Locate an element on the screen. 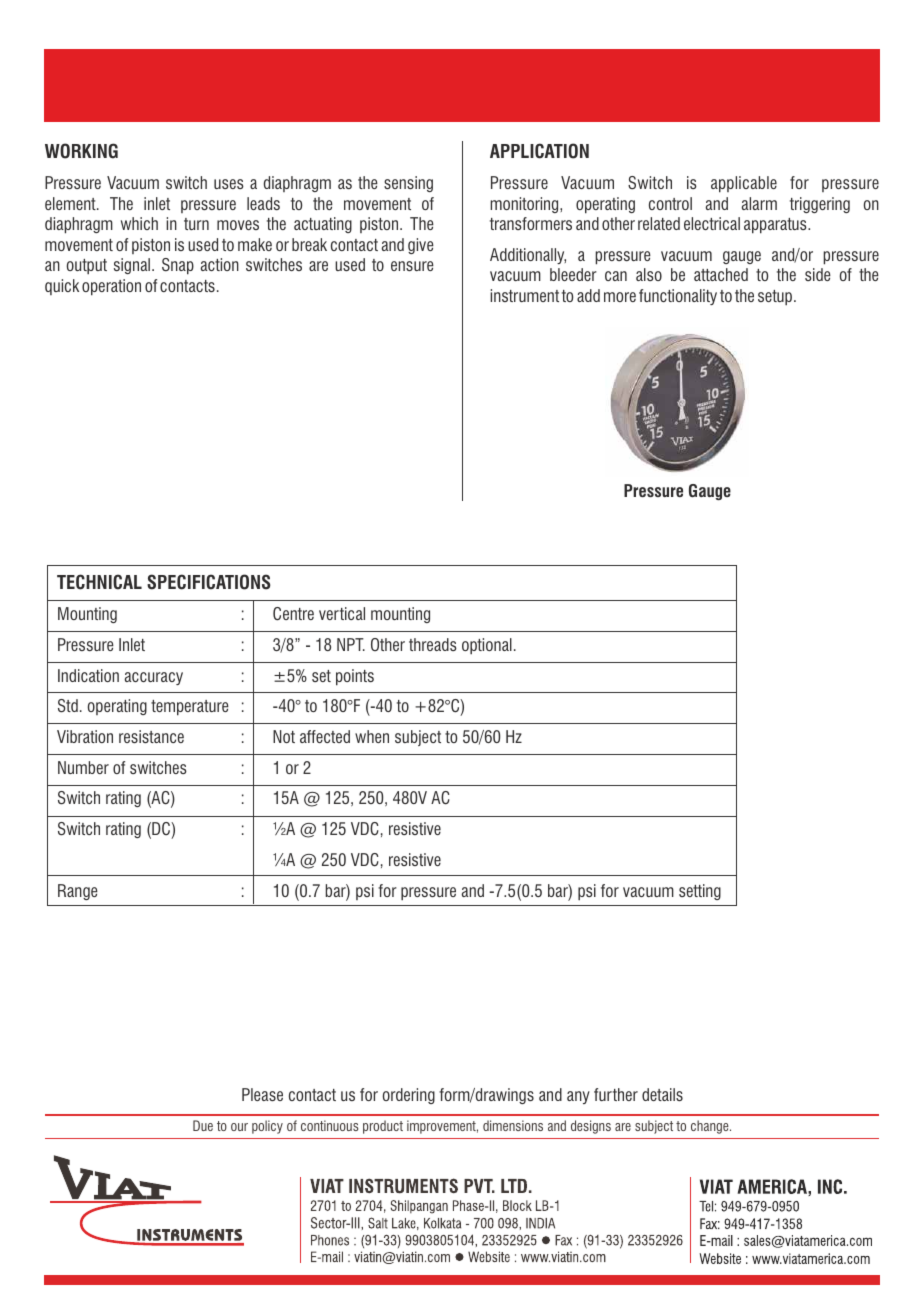 This screenshot has height=1308, width=924. threads is located at coordinates (433, 644).
